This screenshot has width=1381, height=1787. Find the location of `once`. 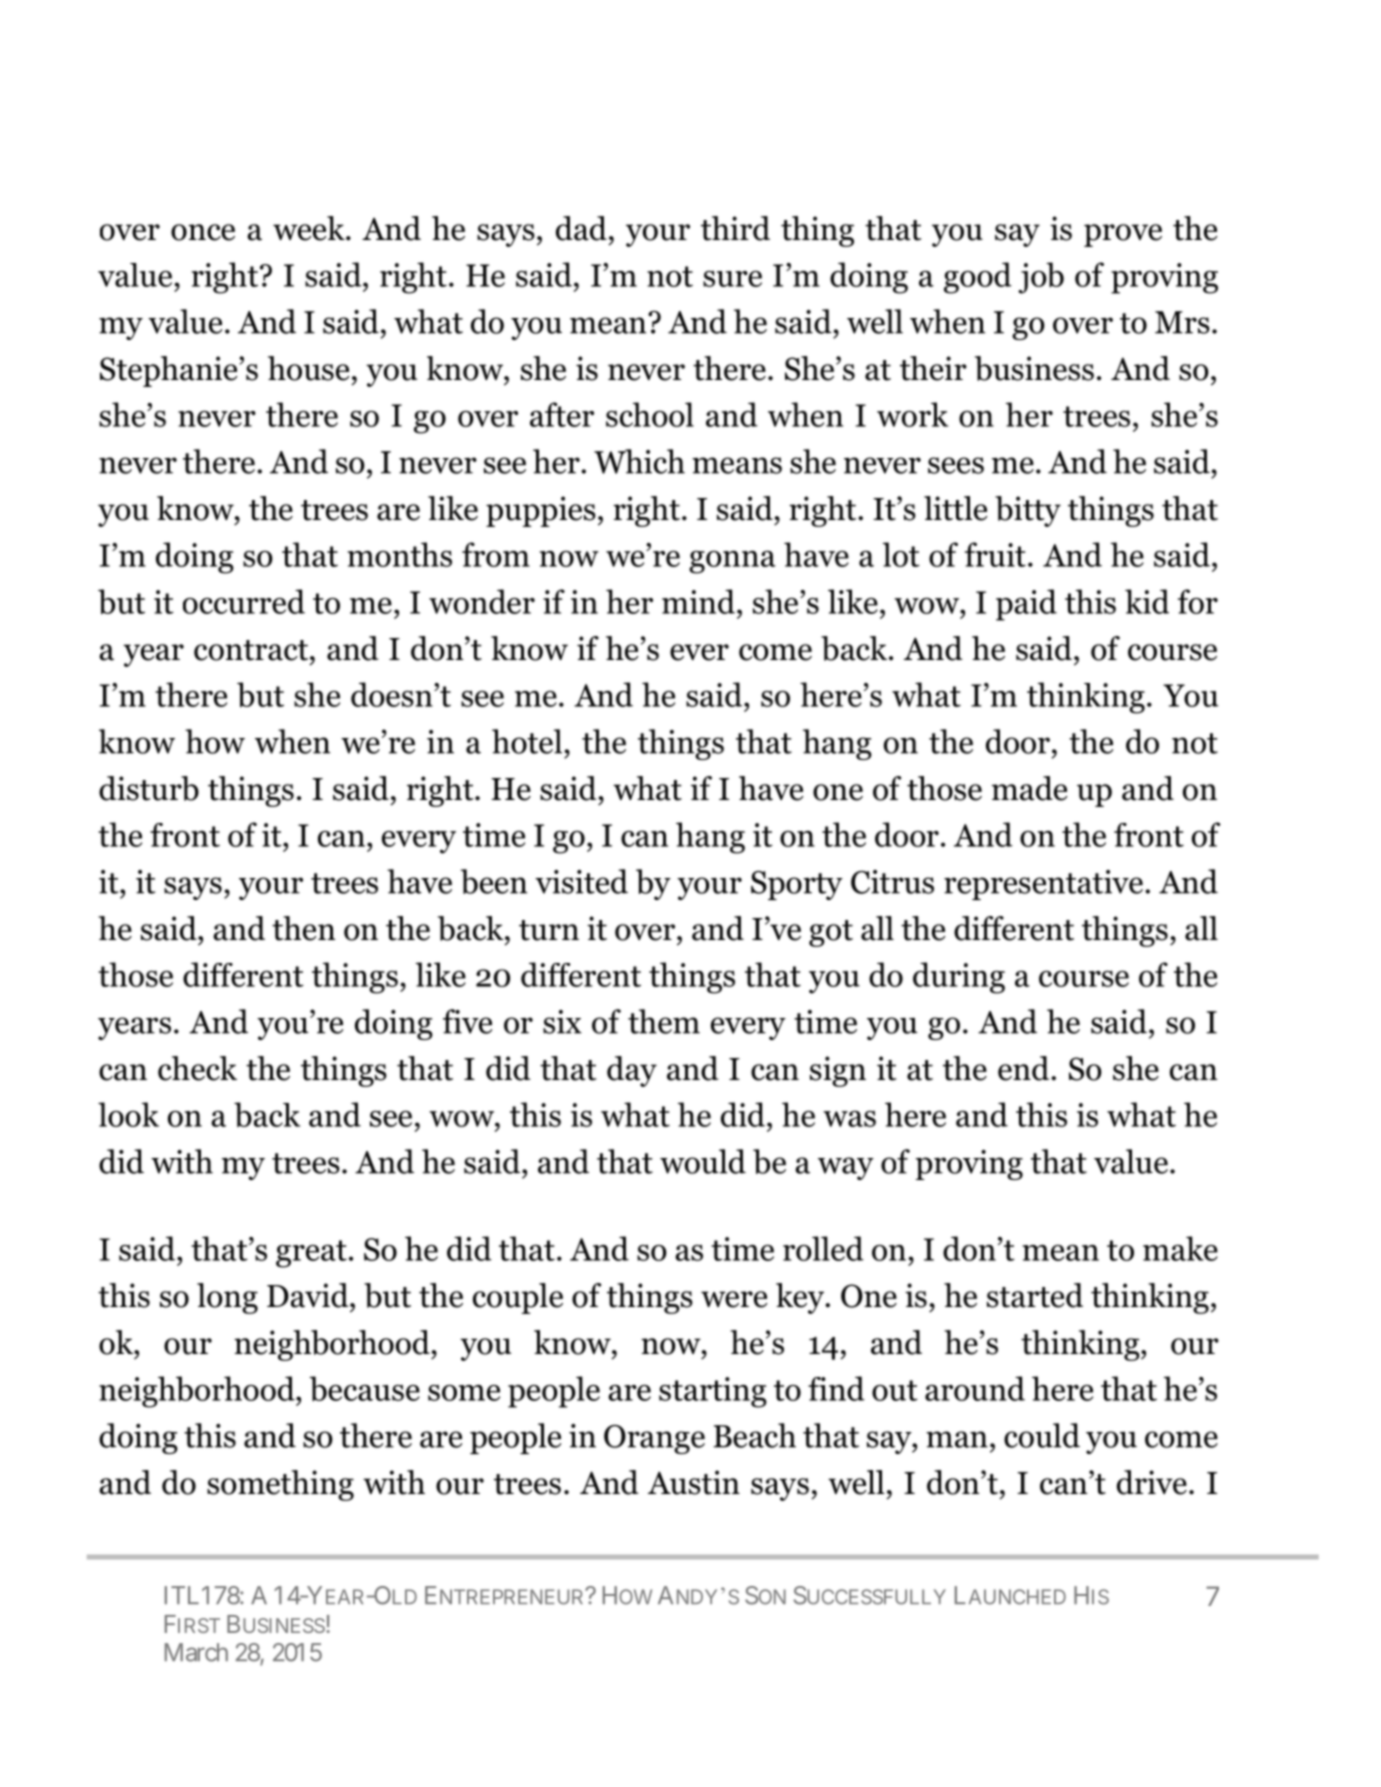

once is located at coordinates (203, 232).
